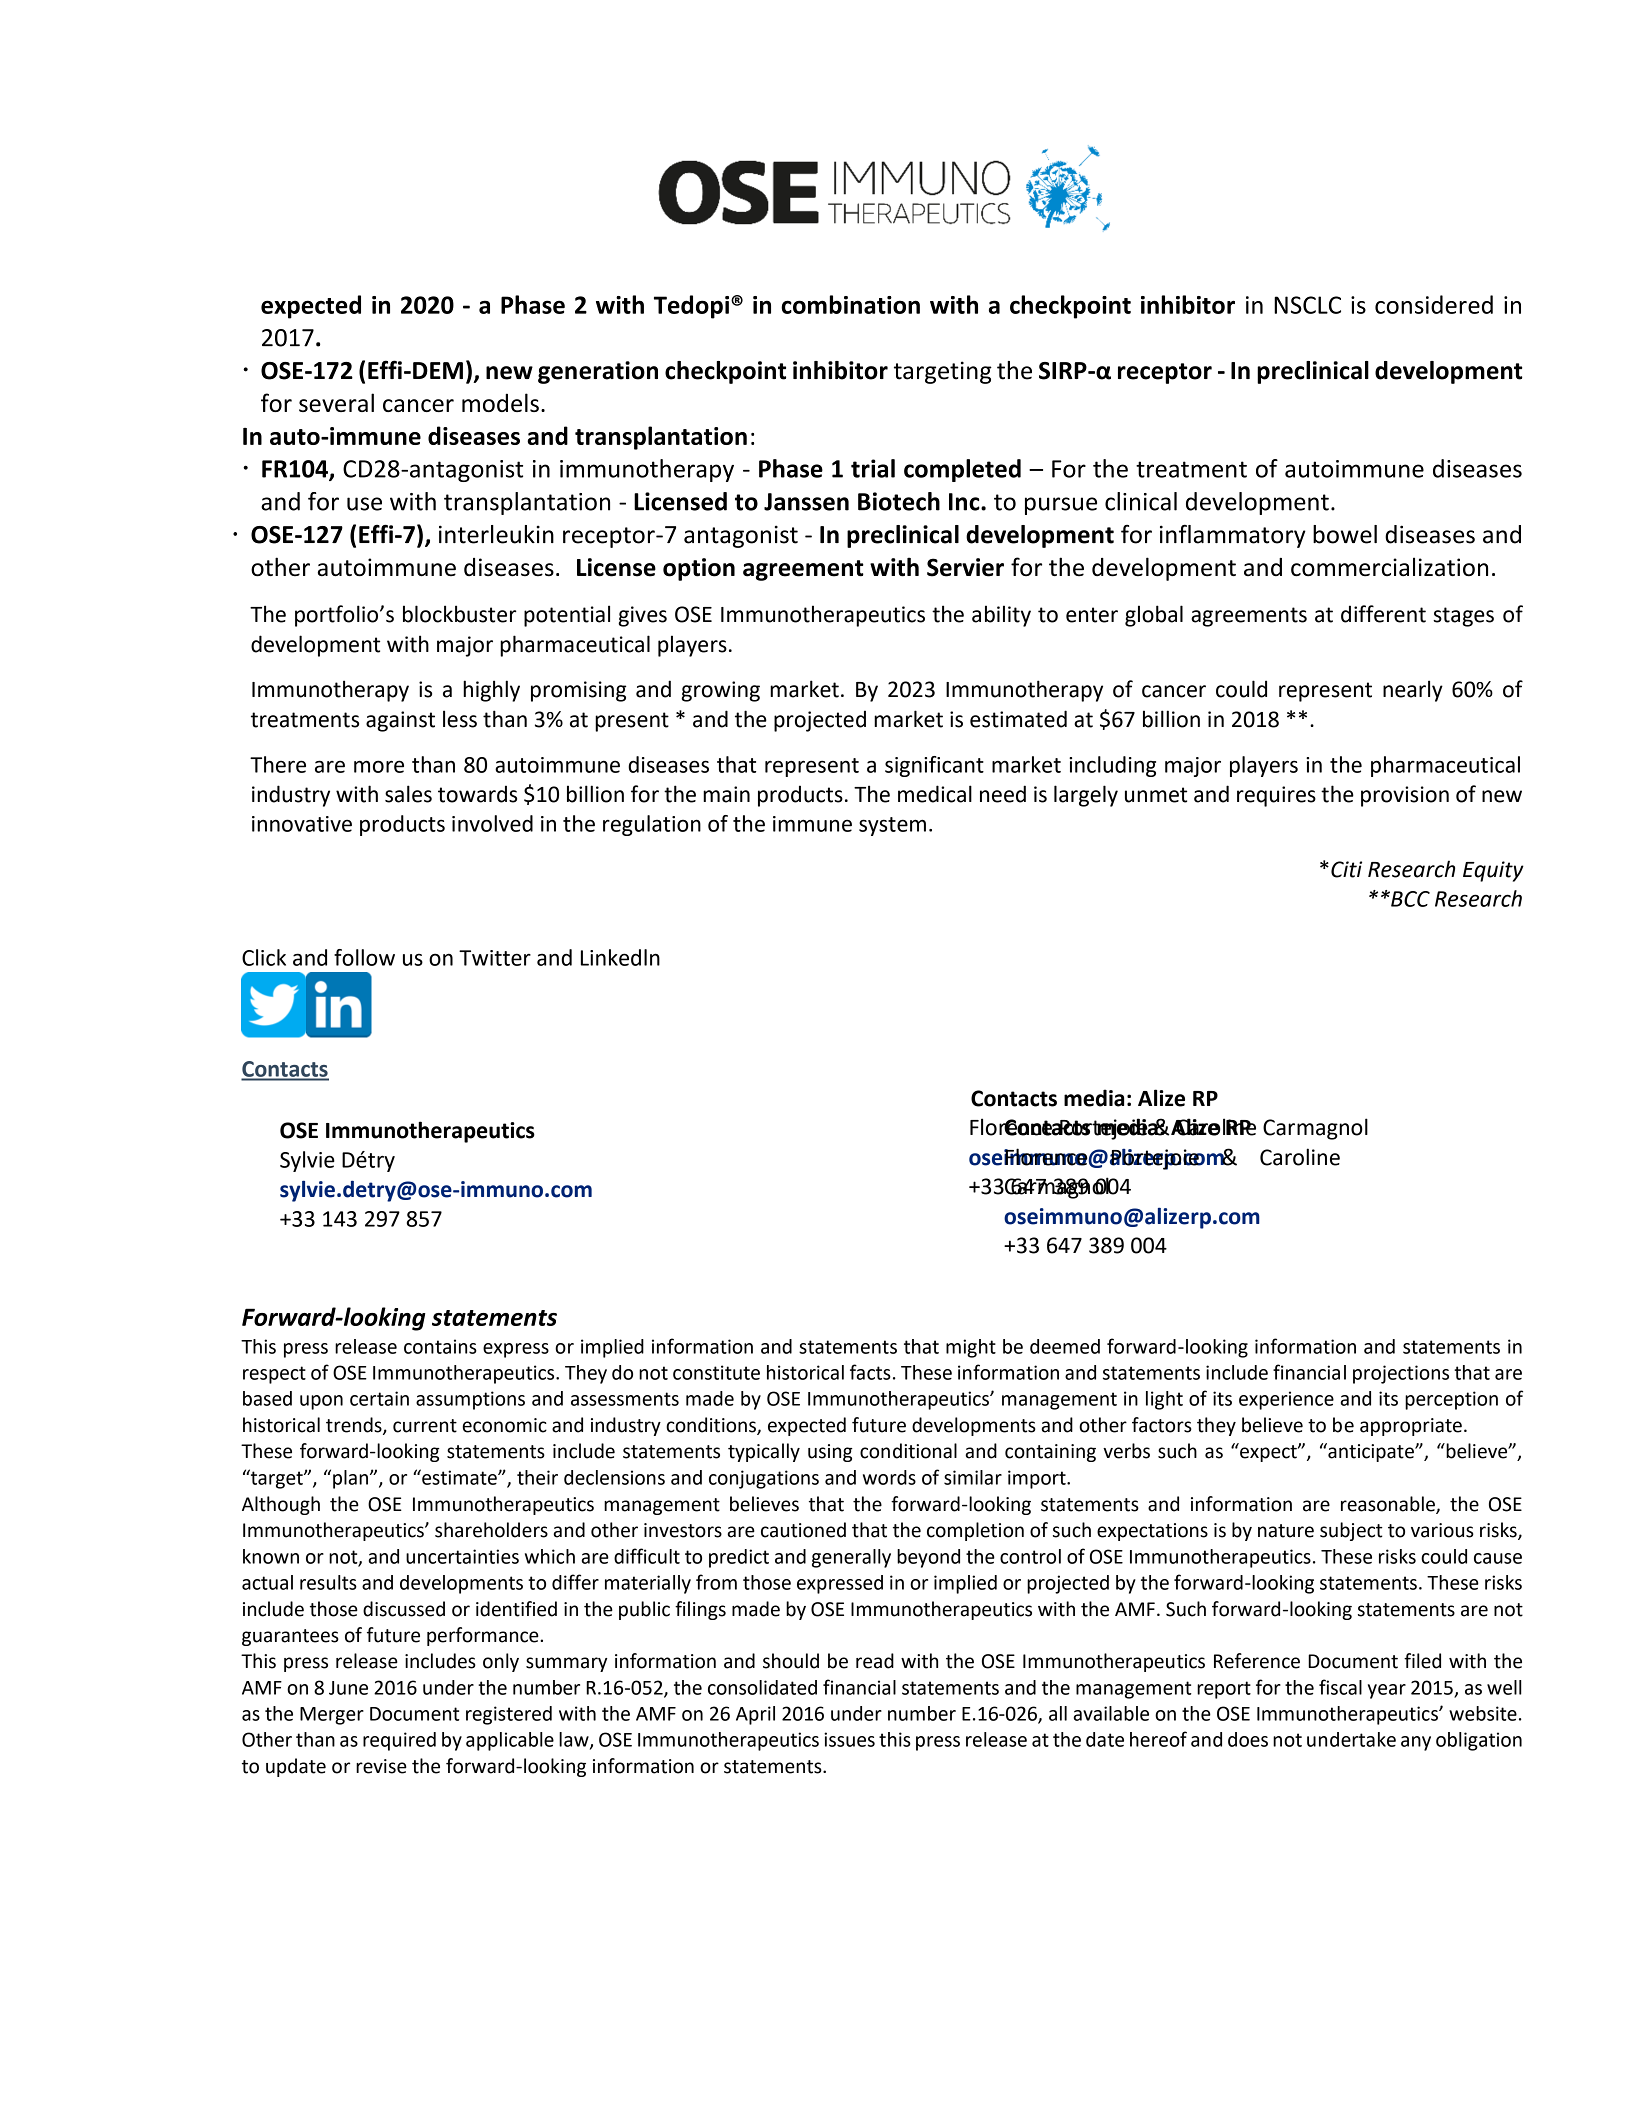 The width and height of the screenshot is (1644, 2127). I want to click on BCC, so click(1409, 899).
